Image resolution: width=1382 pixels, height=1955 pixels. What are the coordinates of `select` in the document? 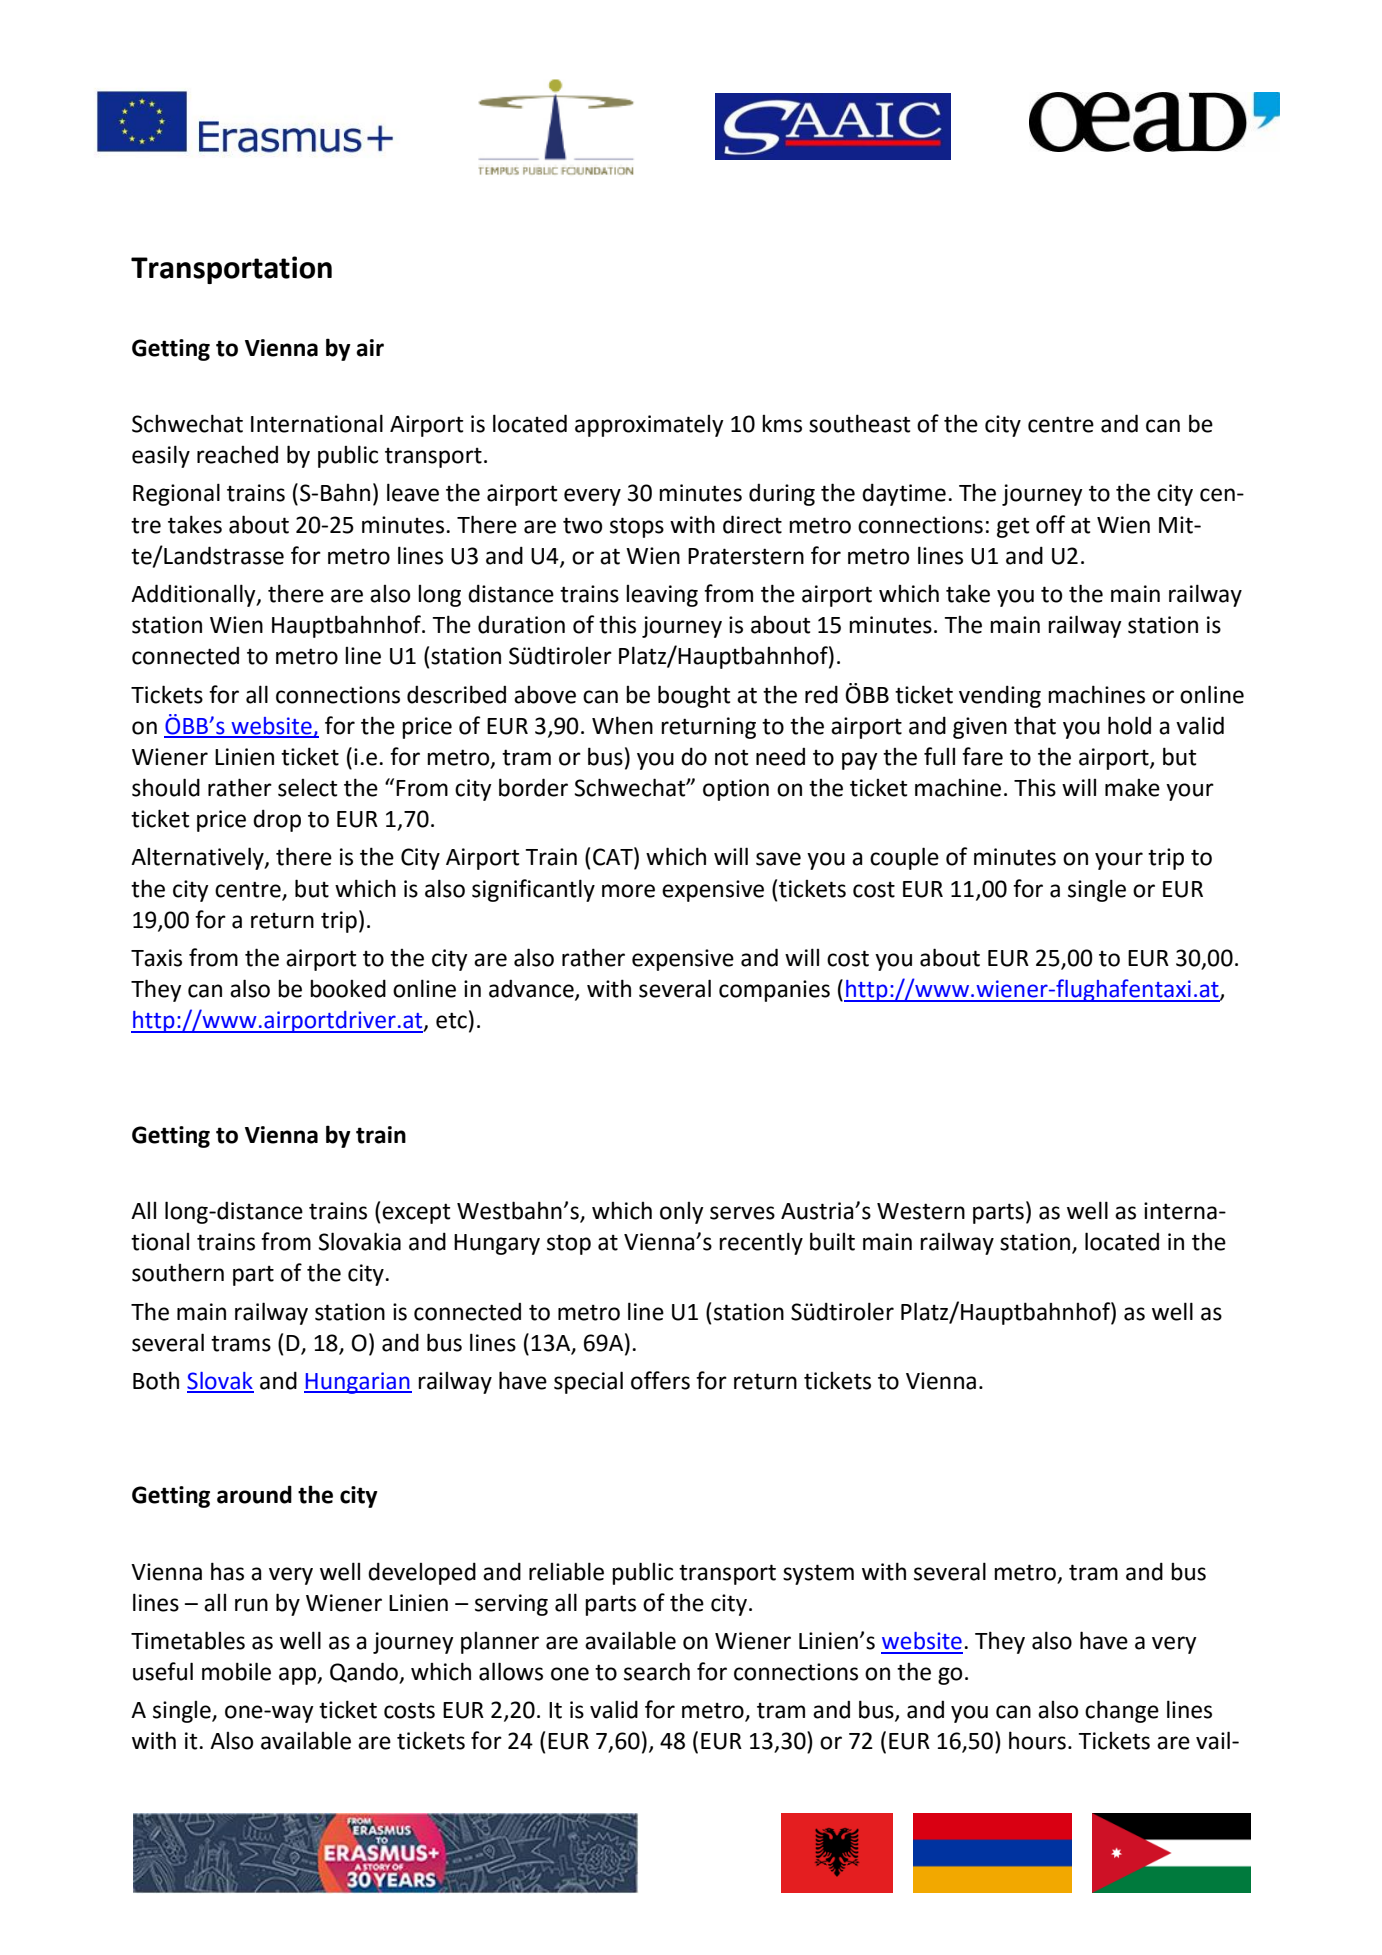 It's located at (307, 788).
